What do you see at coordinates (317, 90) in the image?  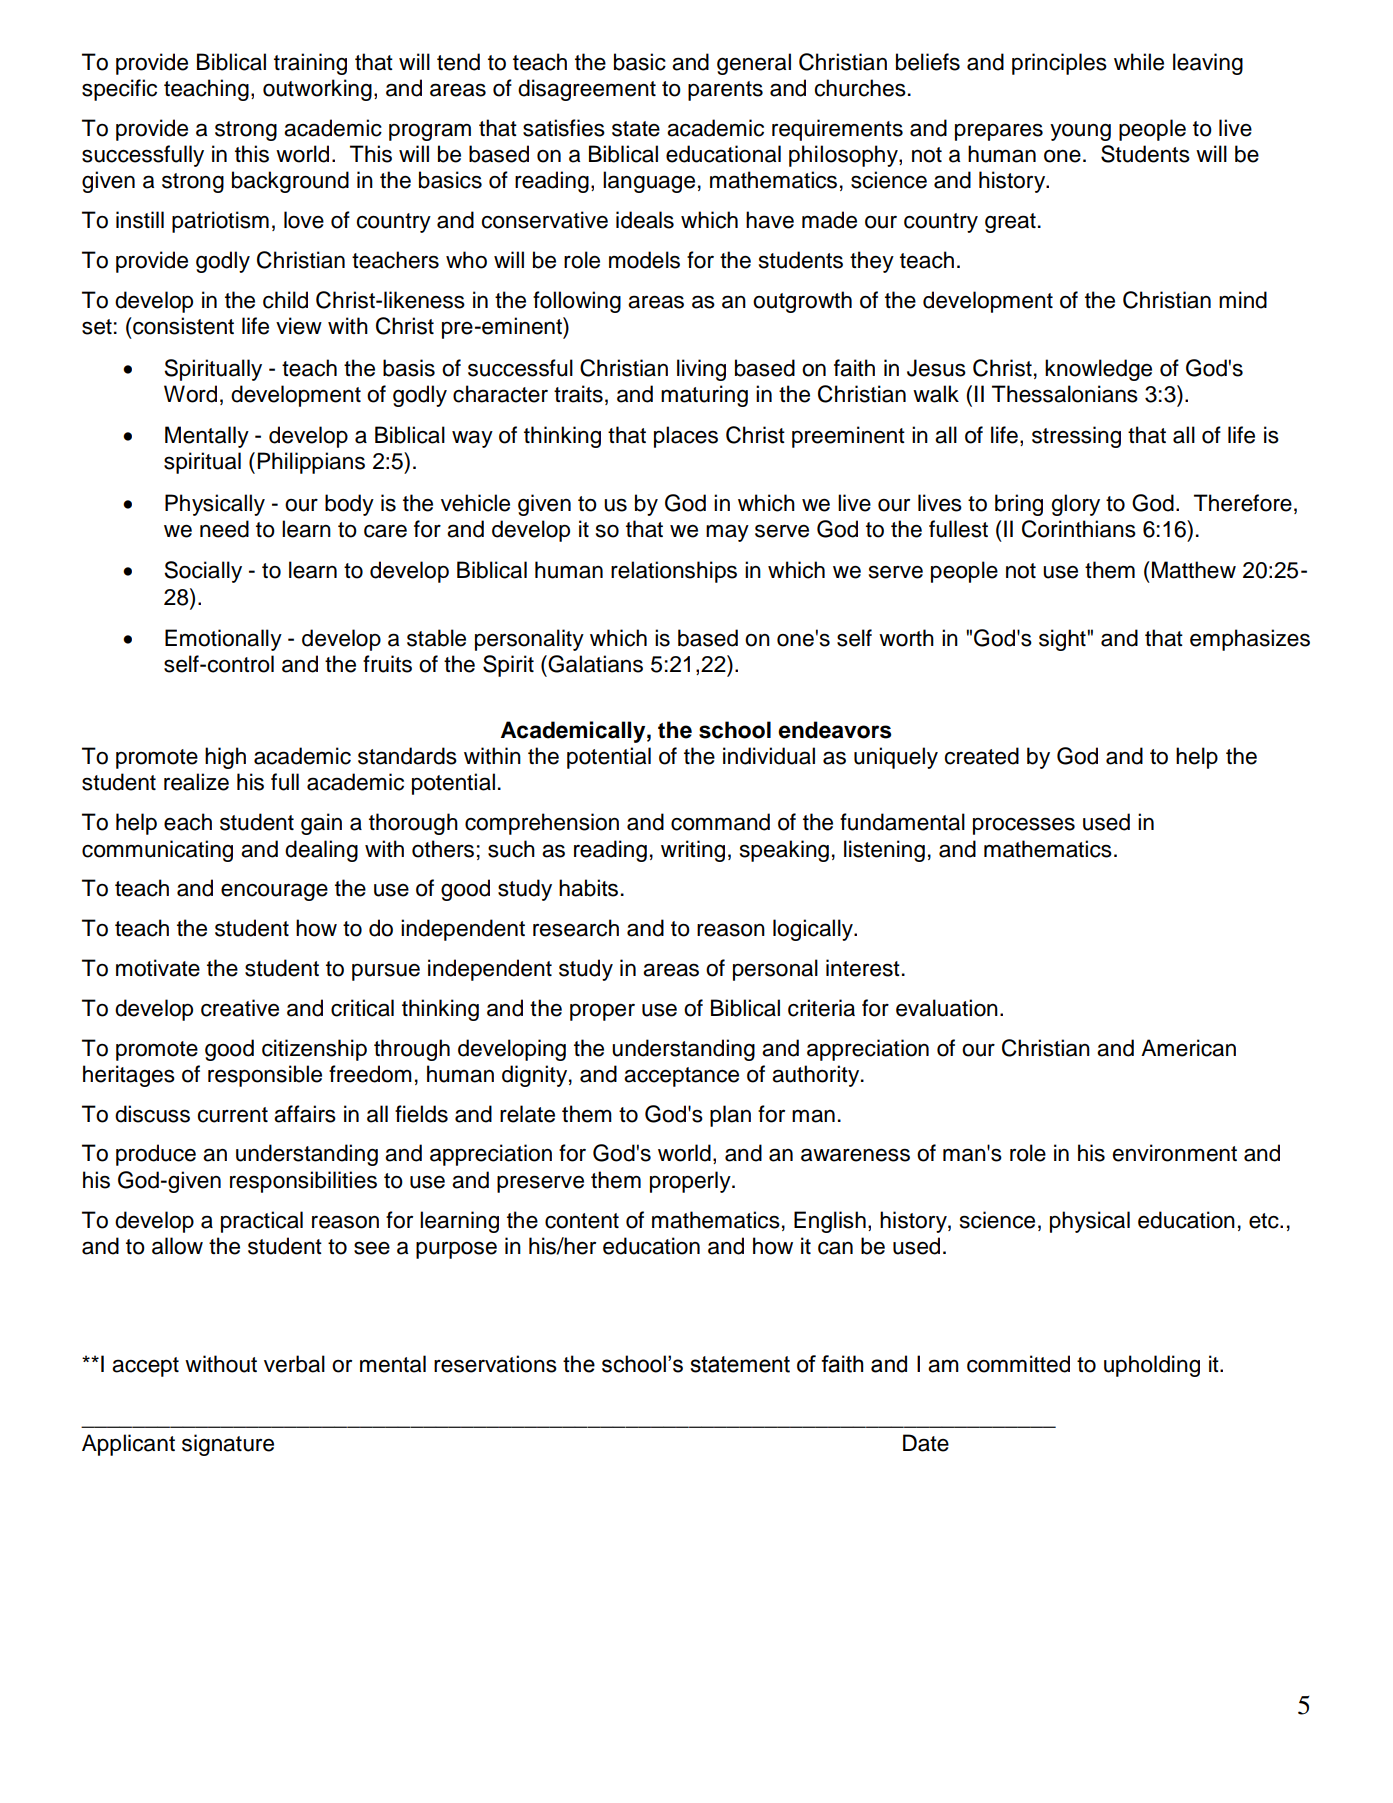 I see `outworking` at bounding box center [317, 90].
